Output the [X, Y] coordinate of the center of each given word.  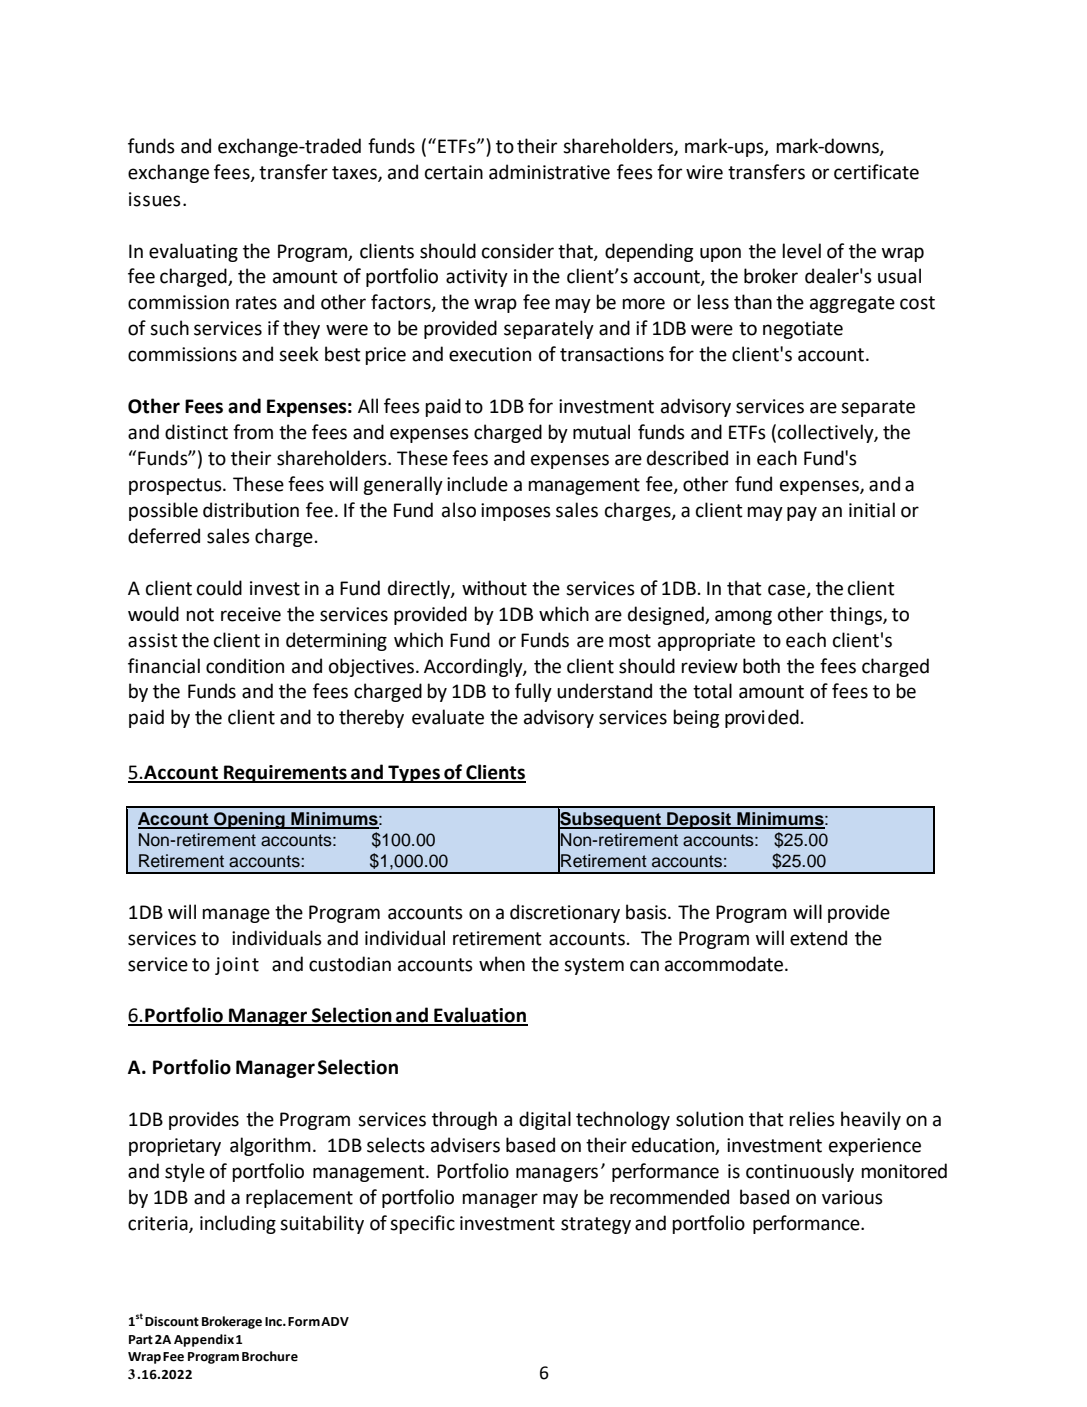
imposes [516, 512]
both [761, 666]
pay [802, 513]
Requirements [285, 774]
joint [237, 966]
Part [141, 1340]
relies [812, 1119]
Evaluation [480, 1016]
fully [533, 692]
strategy [596, 1225]
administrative [549, 172]
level [801, 251]
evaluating [193, 252]
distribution [251, 510]
